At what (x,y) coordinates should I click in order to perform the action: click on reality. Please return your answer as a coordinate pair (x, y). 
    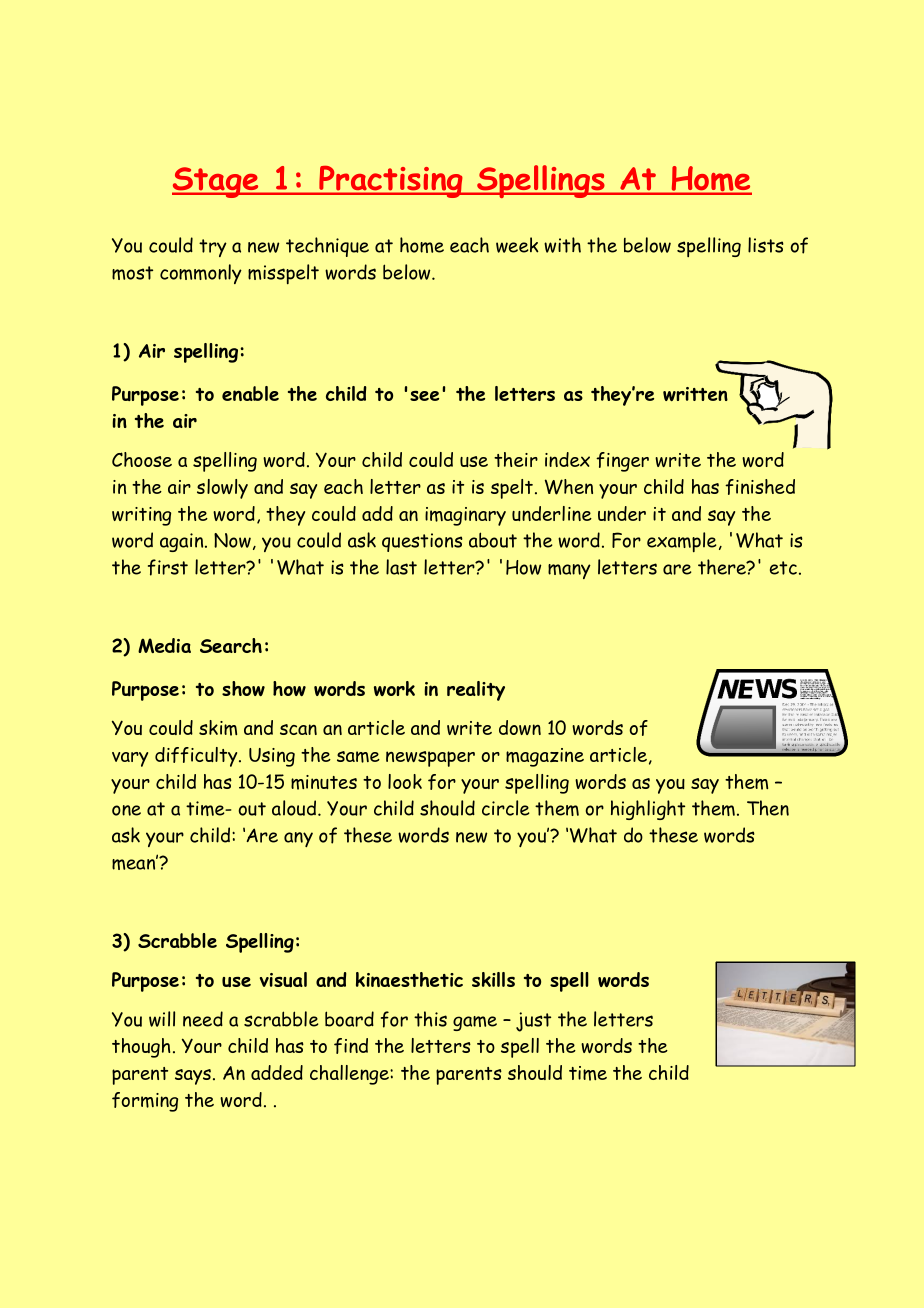
    Looking at the image, I should click on (476, 691).
